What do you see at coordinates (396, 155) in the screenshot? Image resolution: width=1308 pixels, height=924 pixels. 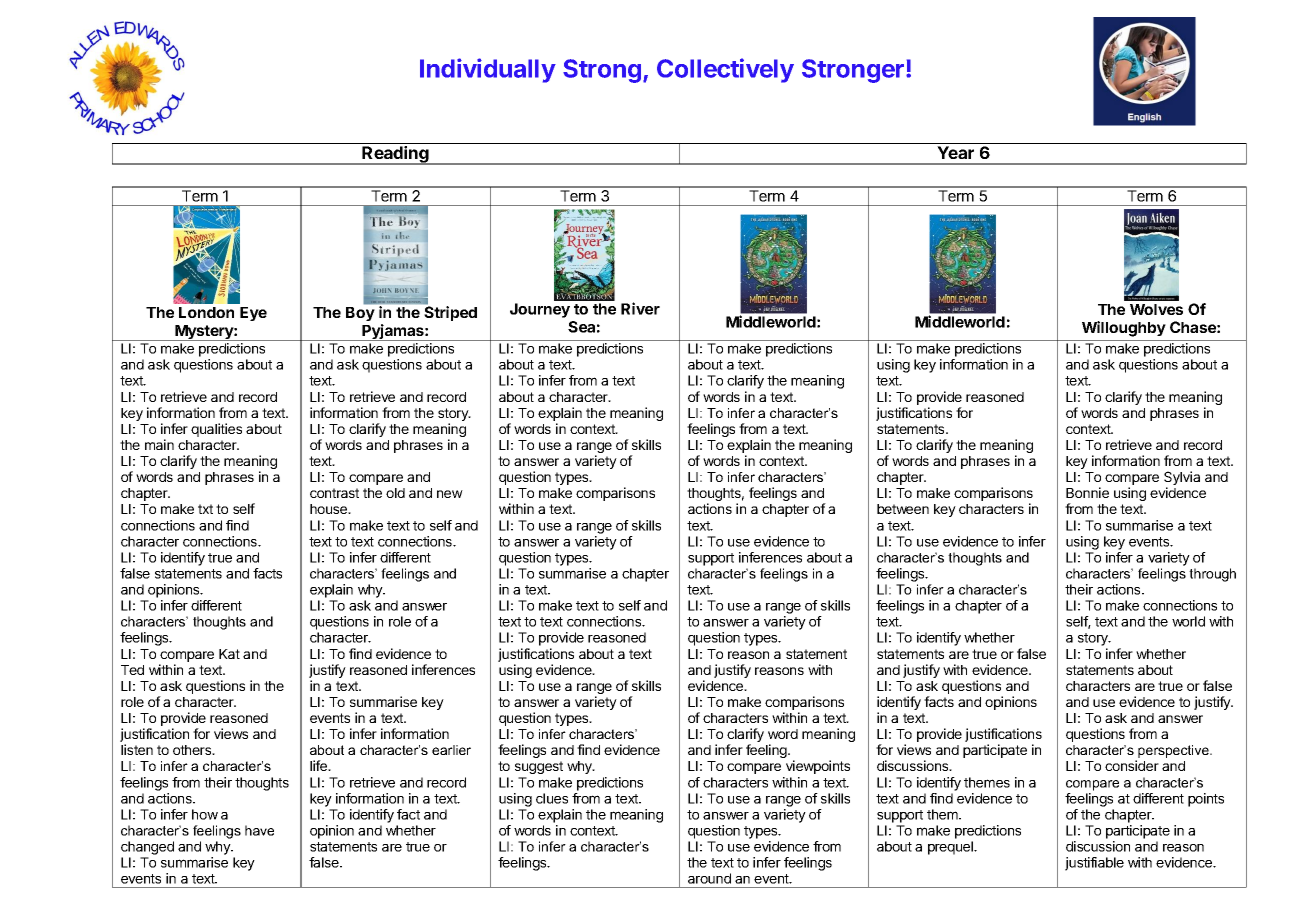 I see `Reading` at bounding box center [396, 155].
